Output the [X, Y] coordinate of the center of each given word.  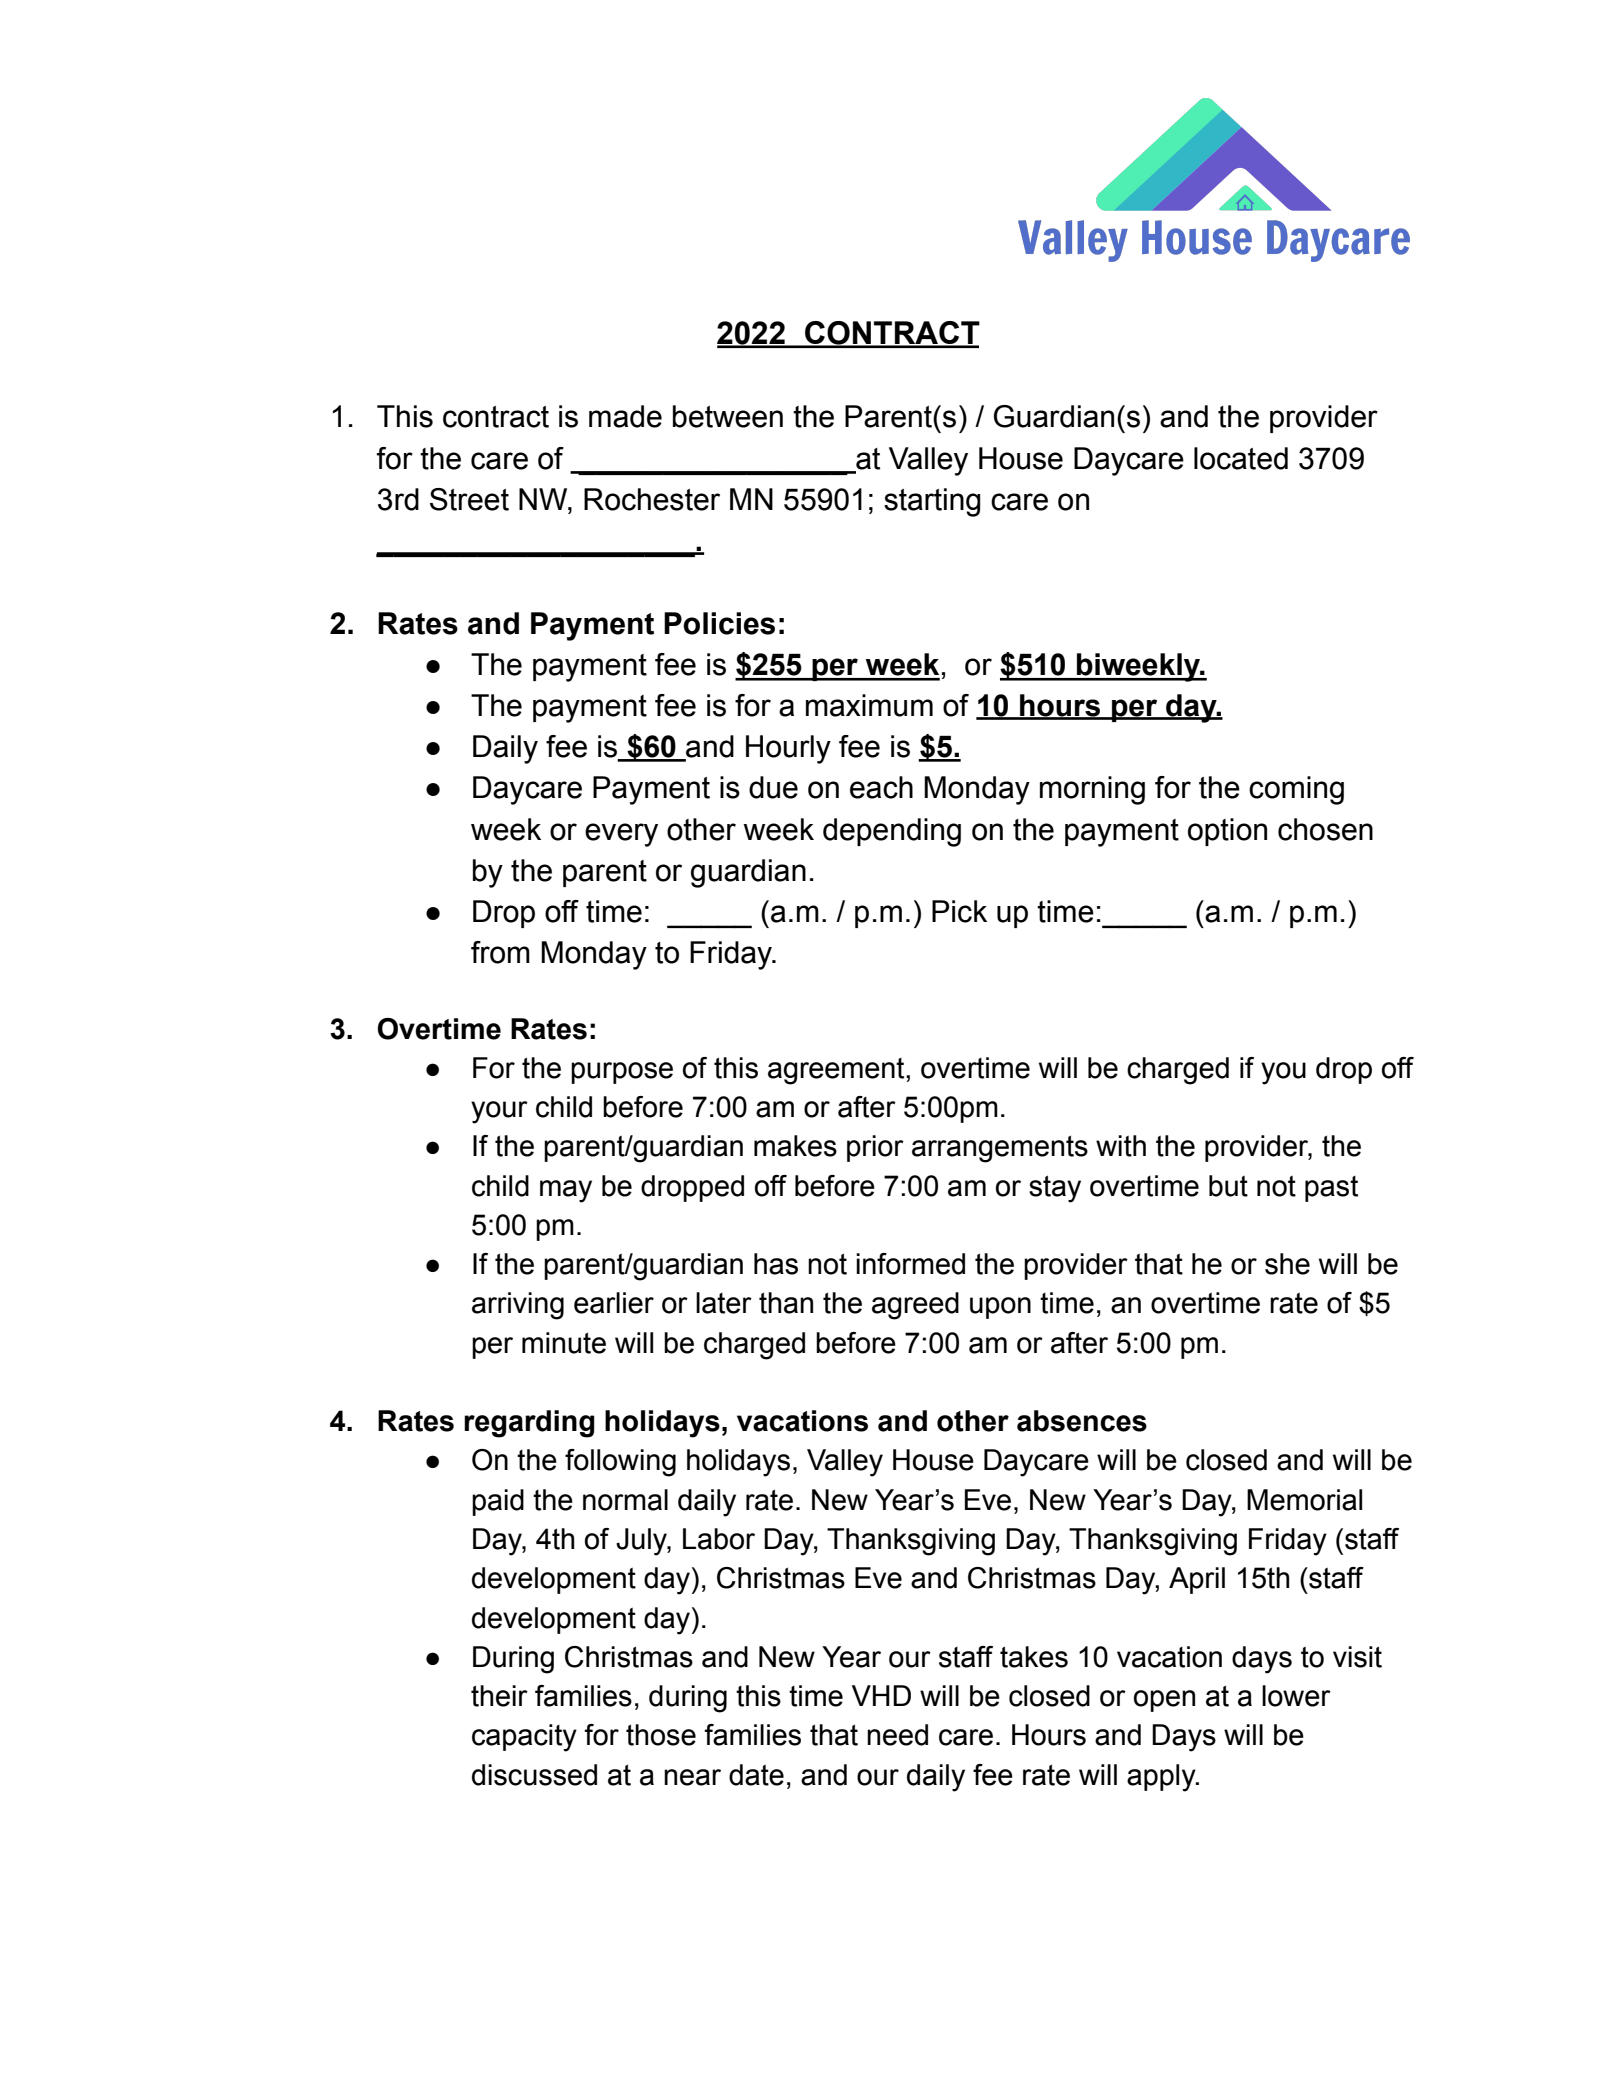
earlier [614, 1303]
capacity [524, 1738]
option [1227, 832]
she [1287, 1264]
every [621, 835]
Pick [959, 911]
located [1241, 458]
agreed [915, 1306]
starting [932, 502]
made [625, 416]
